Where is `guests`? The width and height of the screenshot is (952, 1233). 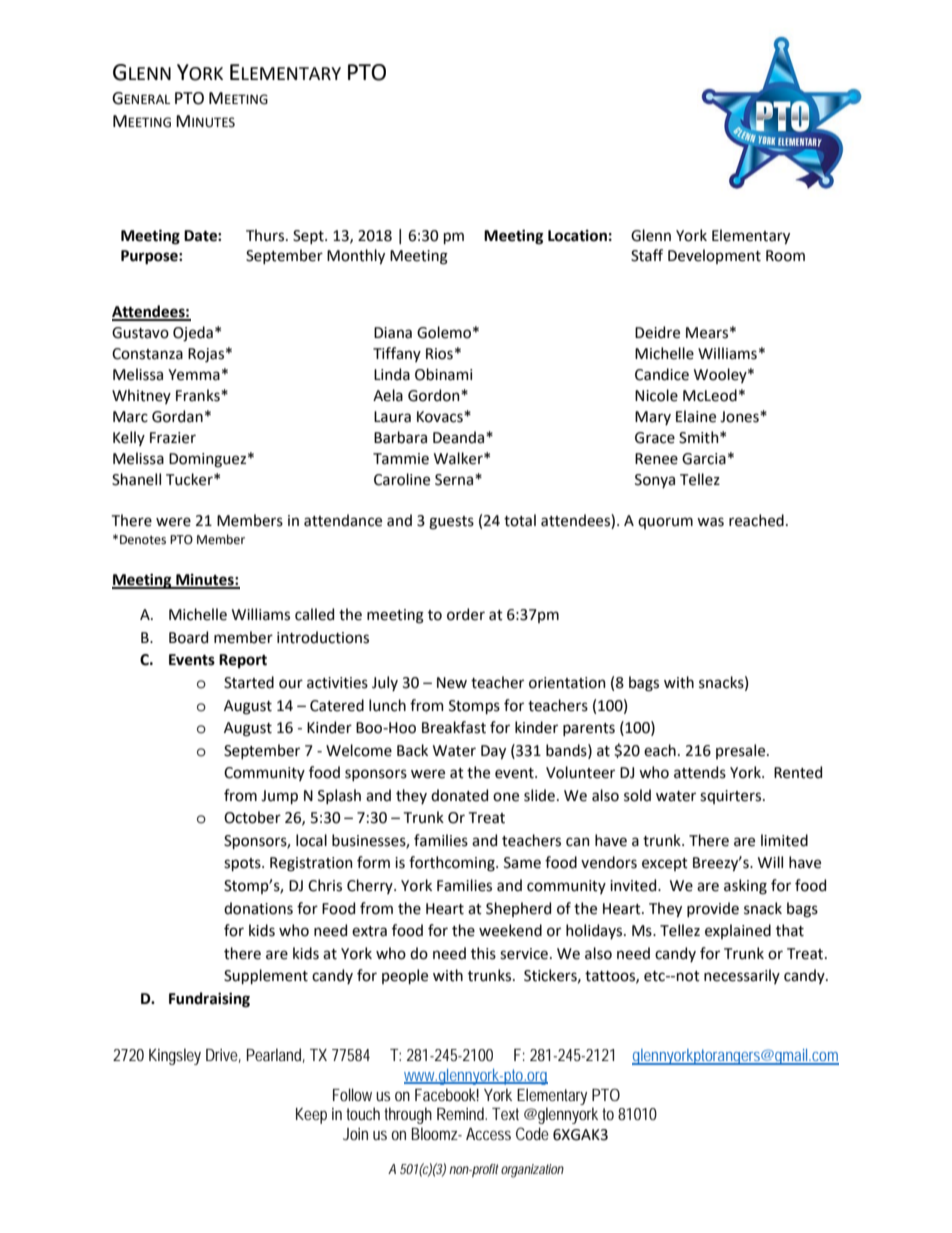 guests is located at coordinates (451, 523).
